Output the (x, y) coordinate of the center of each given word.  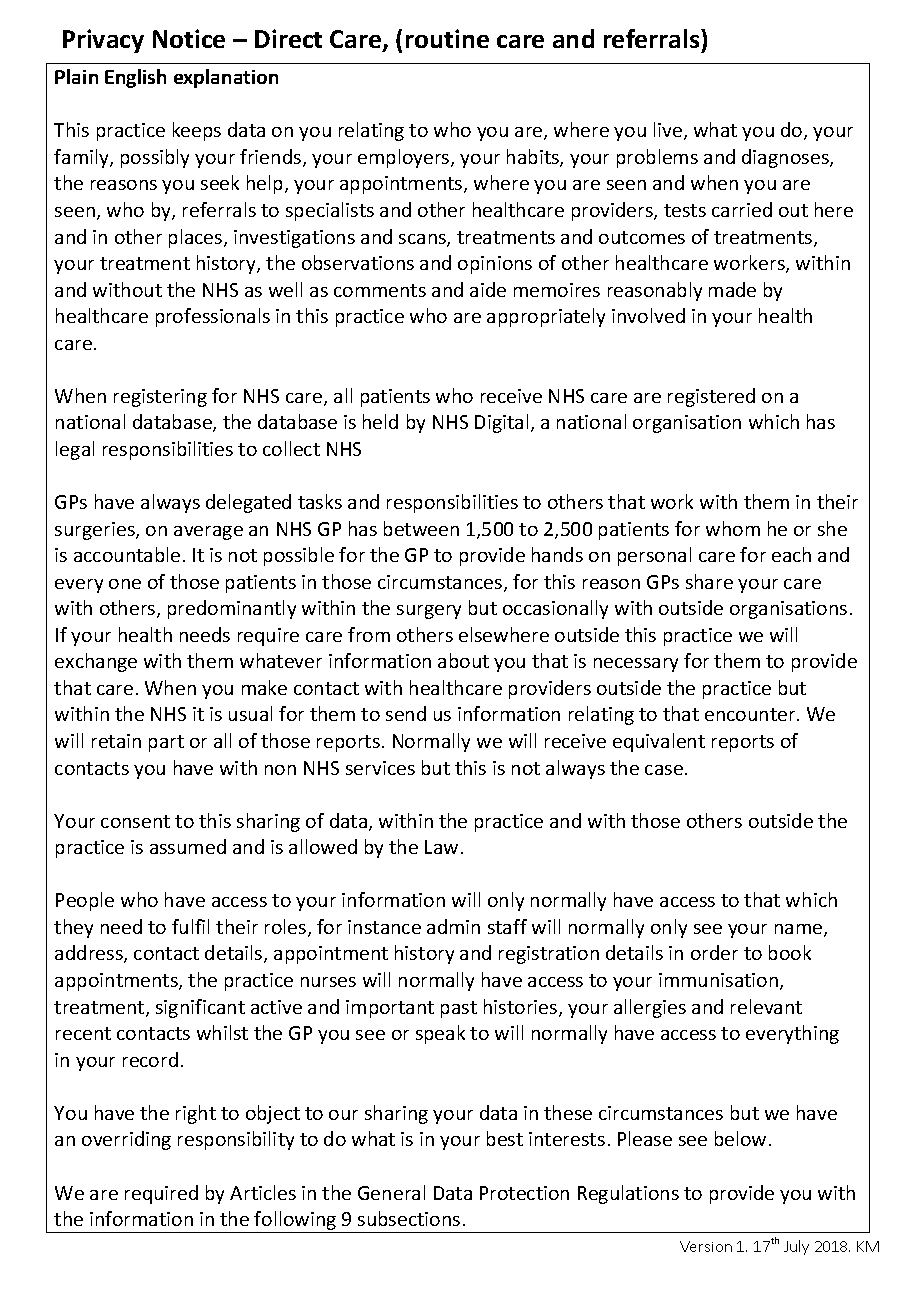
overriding (126, 1140)
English (135, 78)
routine (447, 38)
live (669, 131)
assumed (188, 846)
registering (160, 398)
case (664, 770)
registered (711, 397)
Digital (501, 423)
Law (441, 847)
